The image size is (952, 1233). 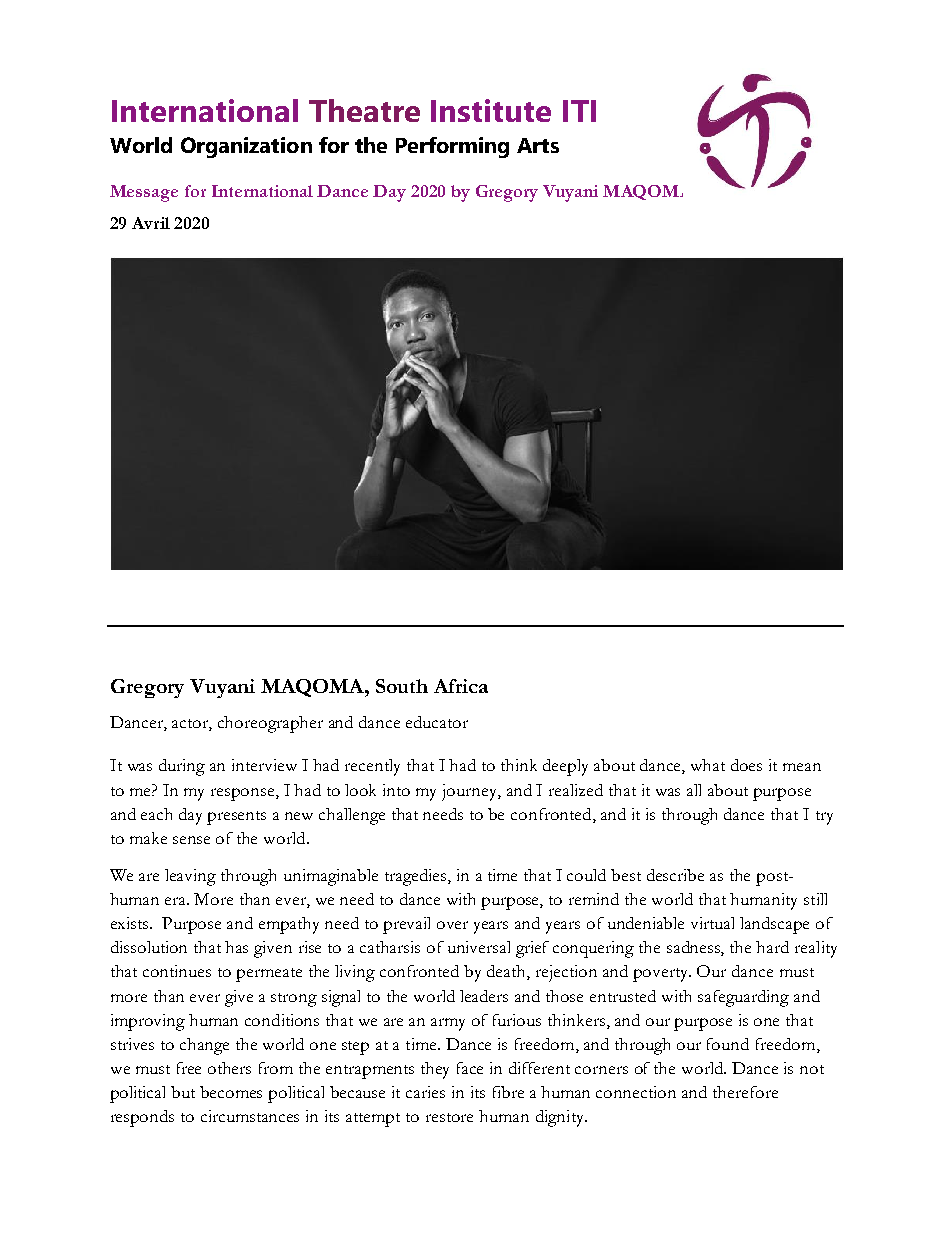 What do you see at coordinates (246, 147) in the document?
I see `Organization` at bounding box center [246, 147].
